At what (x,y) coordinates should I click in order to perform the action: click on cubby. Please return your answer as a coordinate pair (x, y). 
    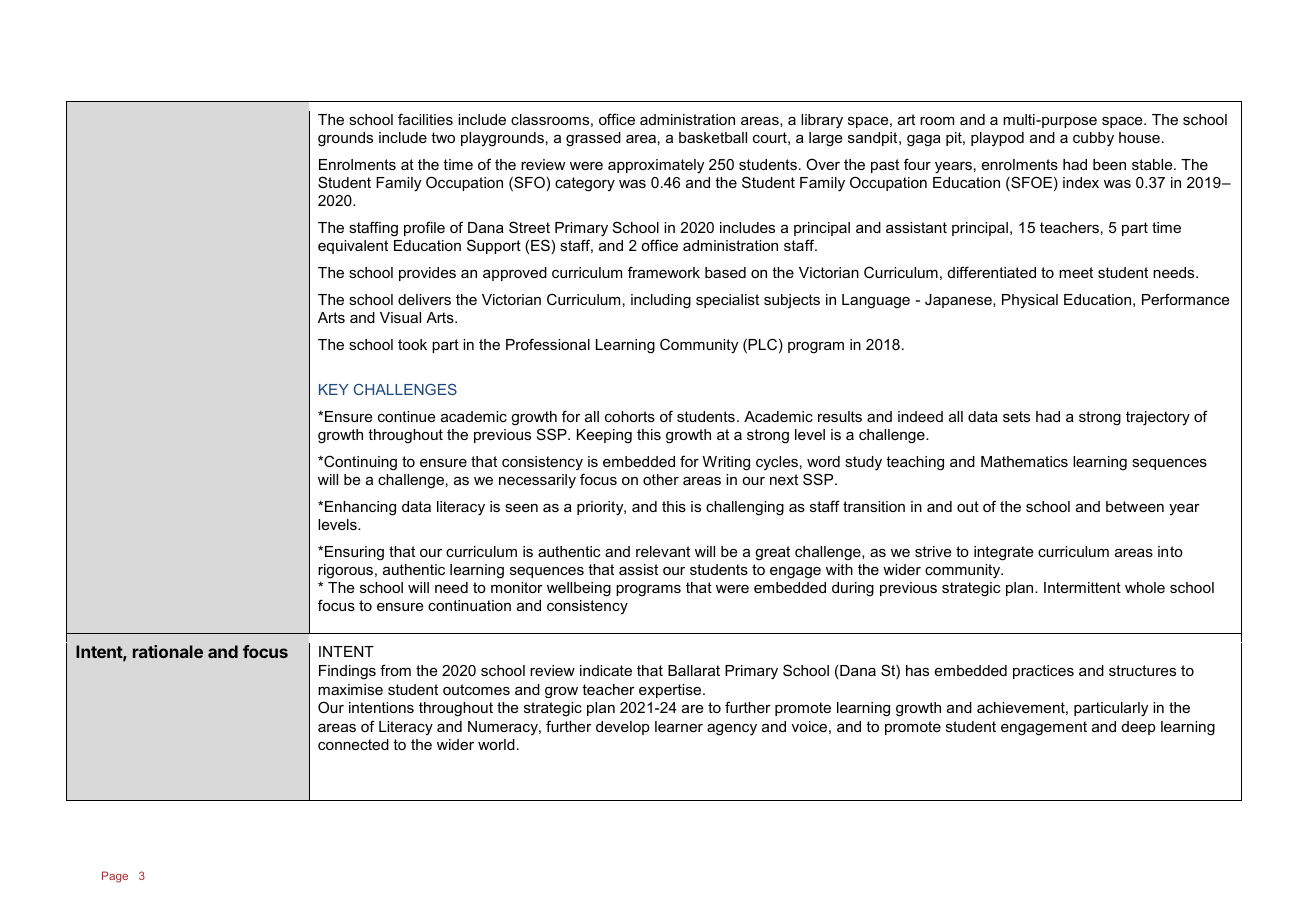
    Looking at the image, I should click on (1093, 139).
